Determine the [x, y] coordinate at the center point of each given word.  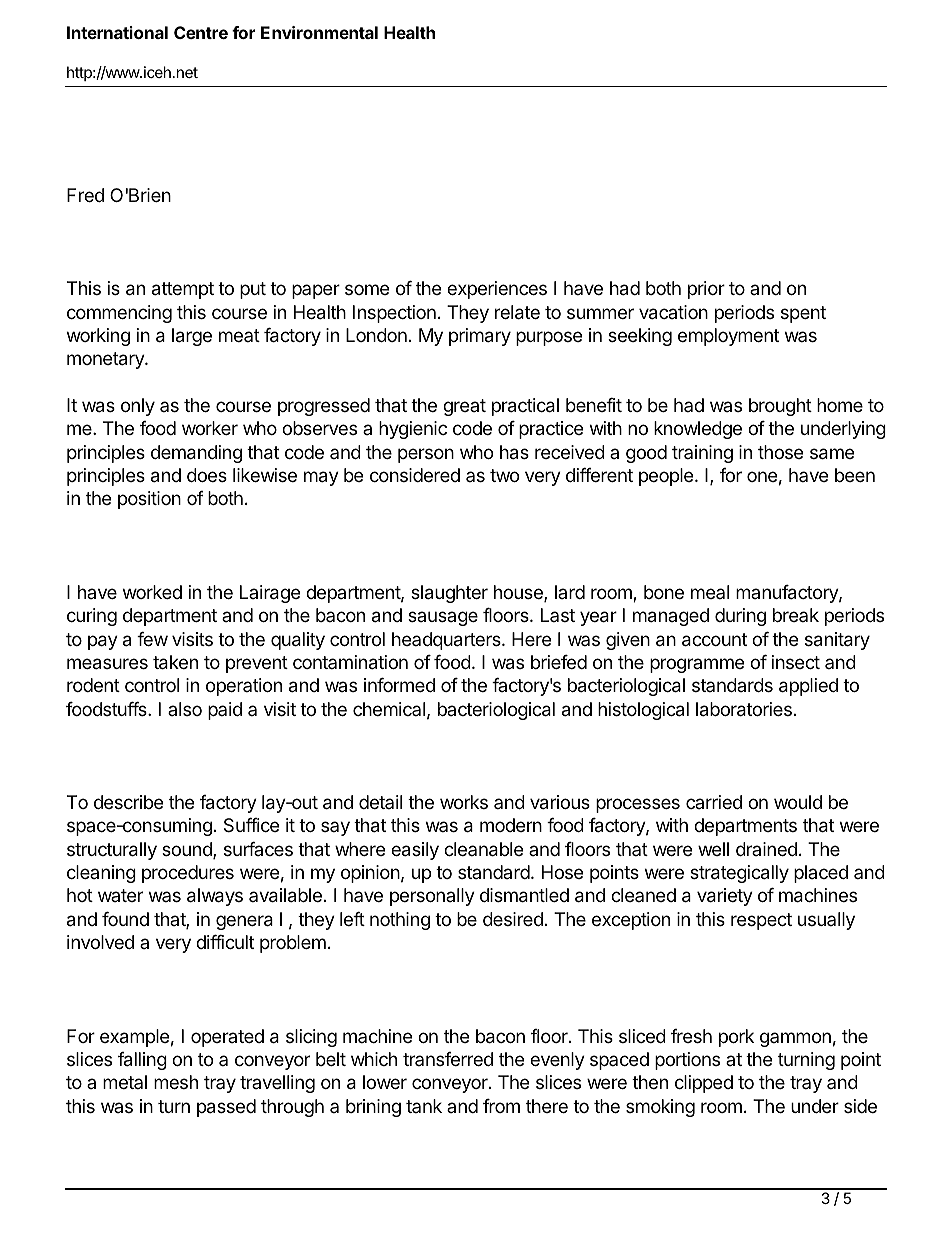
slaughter [449, 594]
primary [480, 337]
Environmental [319, 32]
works [464, 802]
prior [706, 290]
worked [152, 592]
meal [710, 592]
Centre [201, 32]
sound [188, 850]
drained [766, 849]
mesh [176, 1082]
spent [803, 314]
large [192, 337]
